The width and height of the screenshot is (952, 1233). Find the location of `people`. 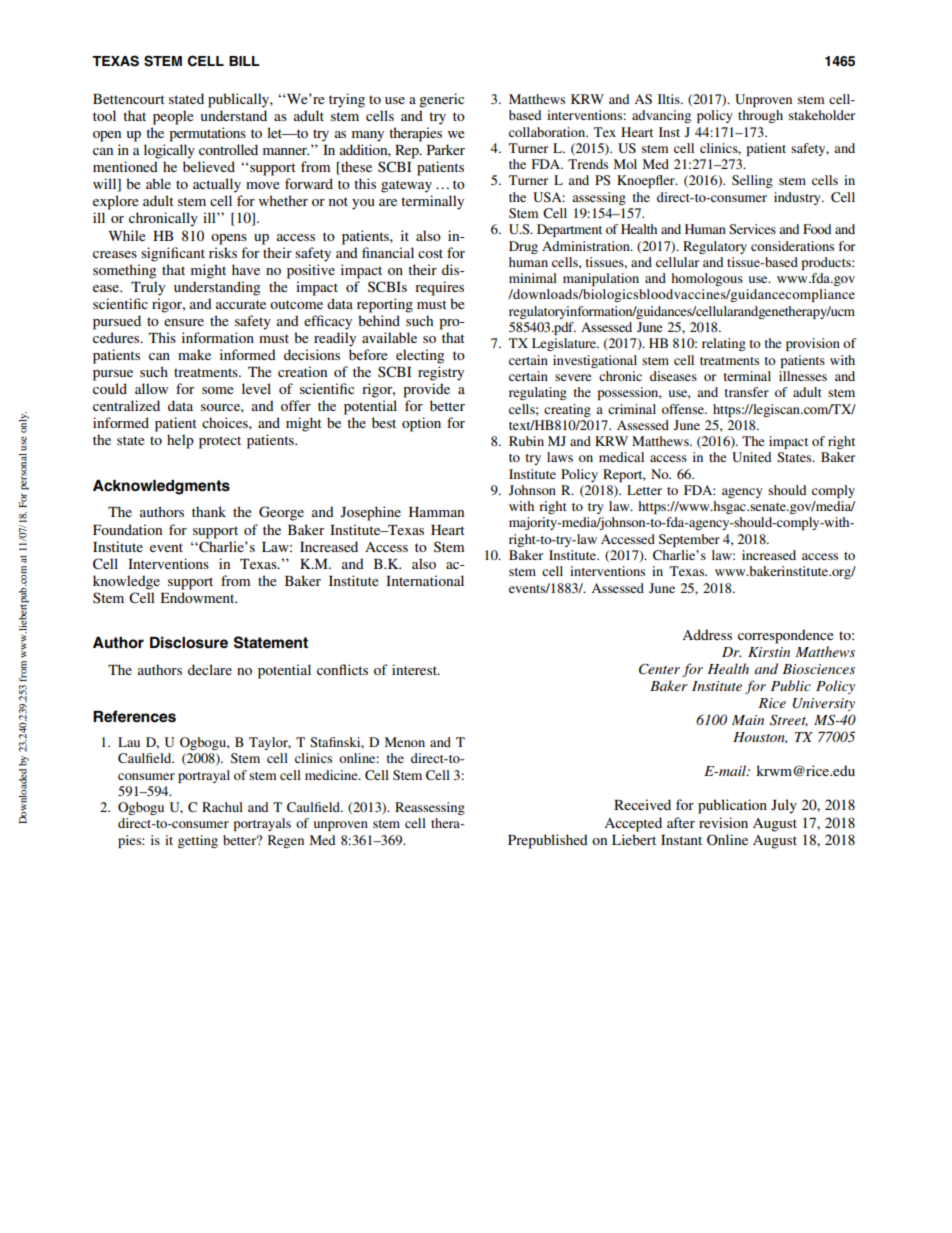

people is located at coordinates (173, 117).
